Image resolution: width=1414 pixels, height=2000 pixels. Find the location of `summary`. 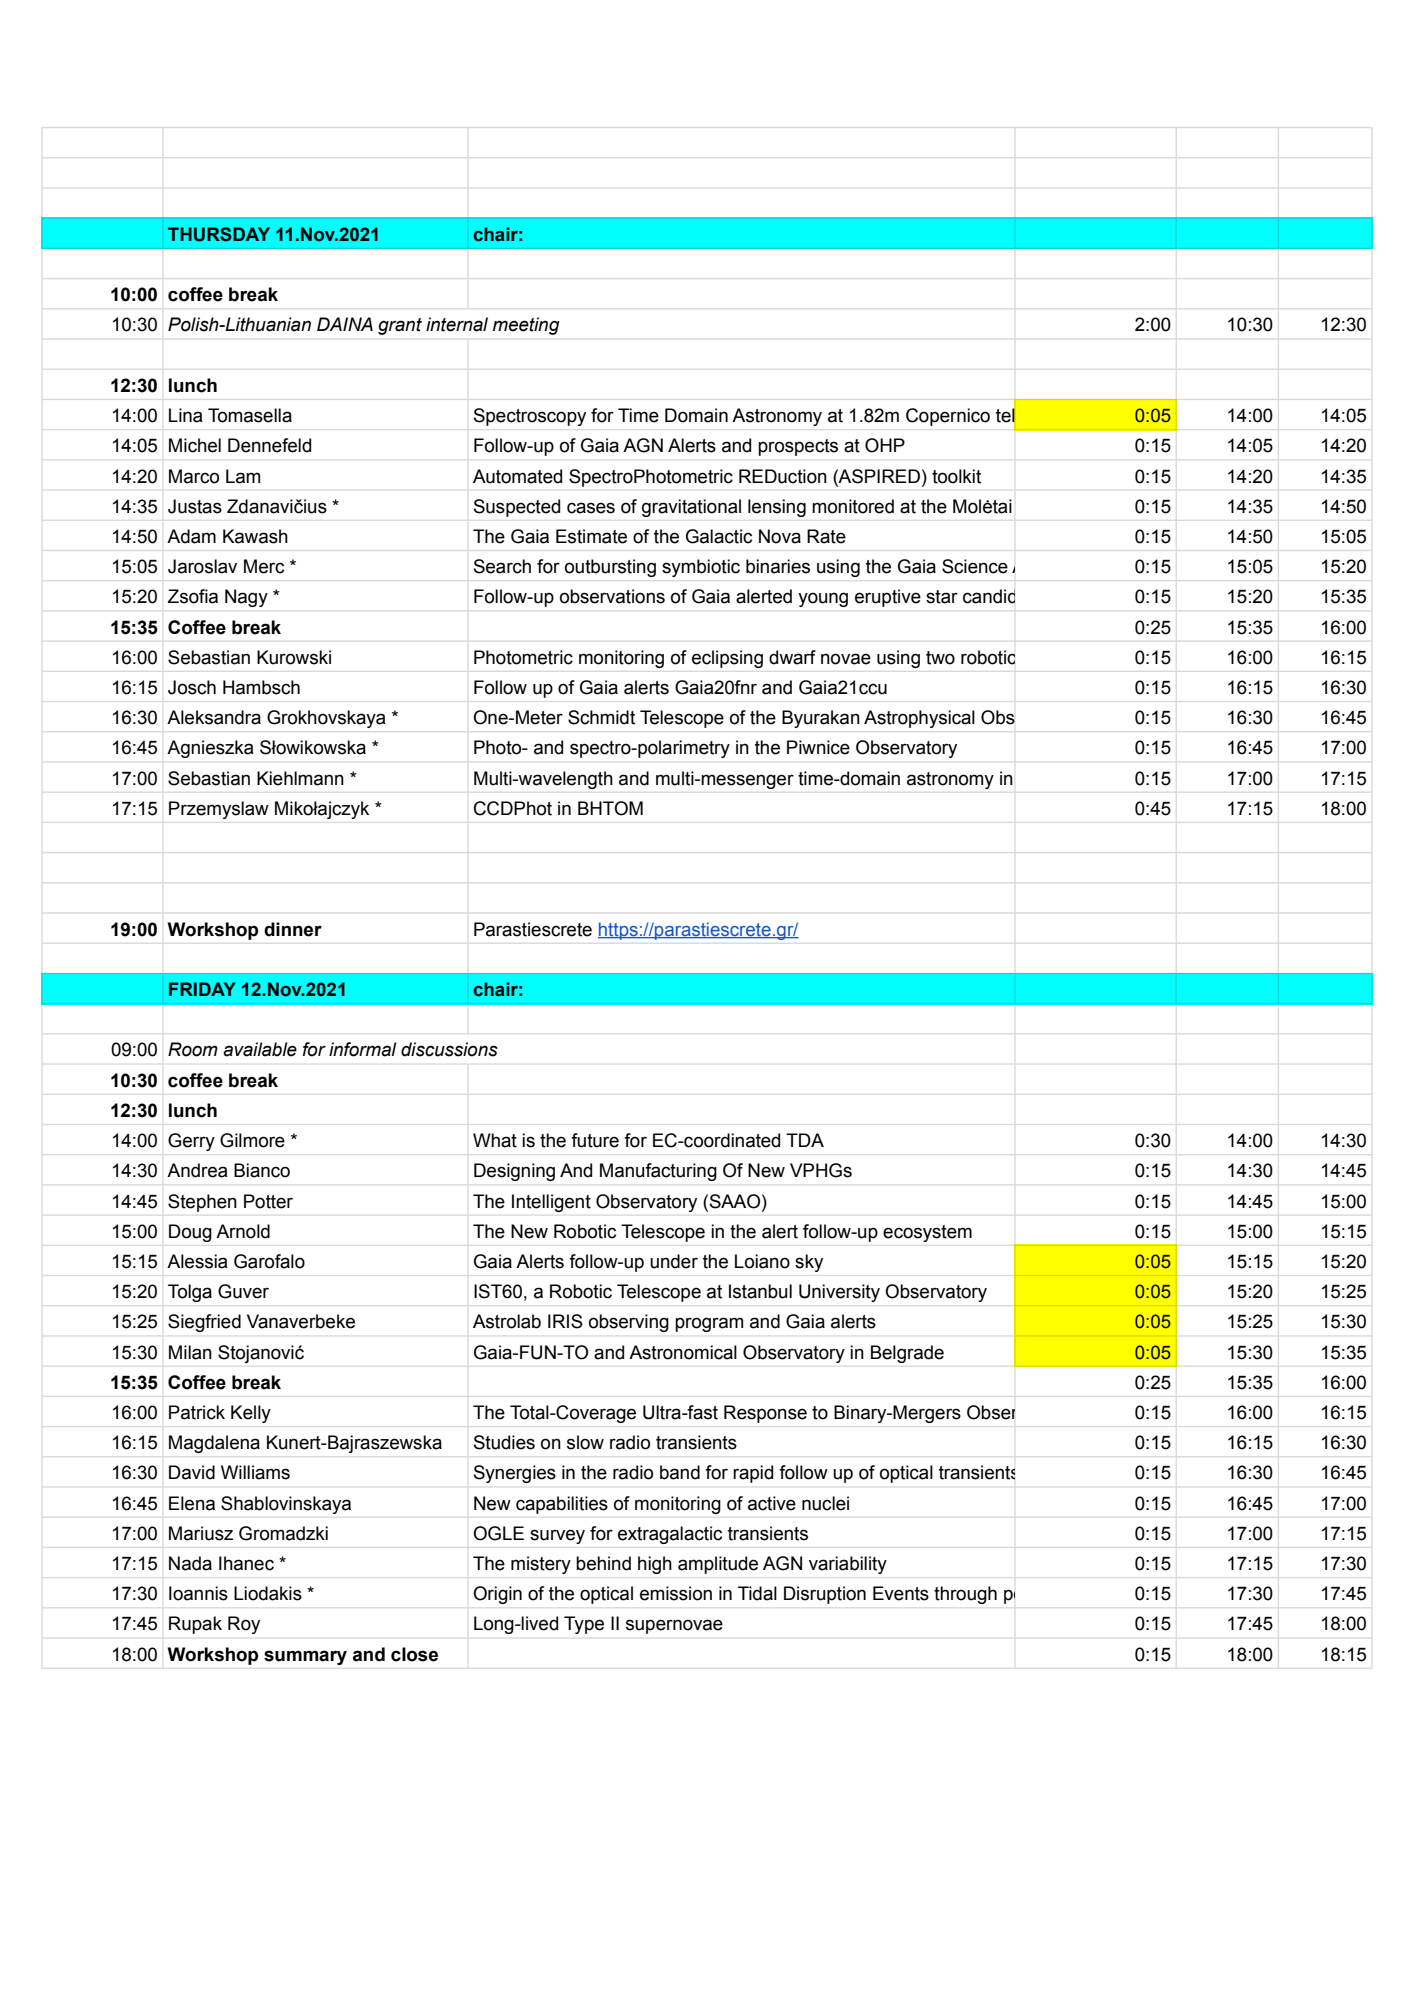

summary is located at coordinates (305, 1657).
